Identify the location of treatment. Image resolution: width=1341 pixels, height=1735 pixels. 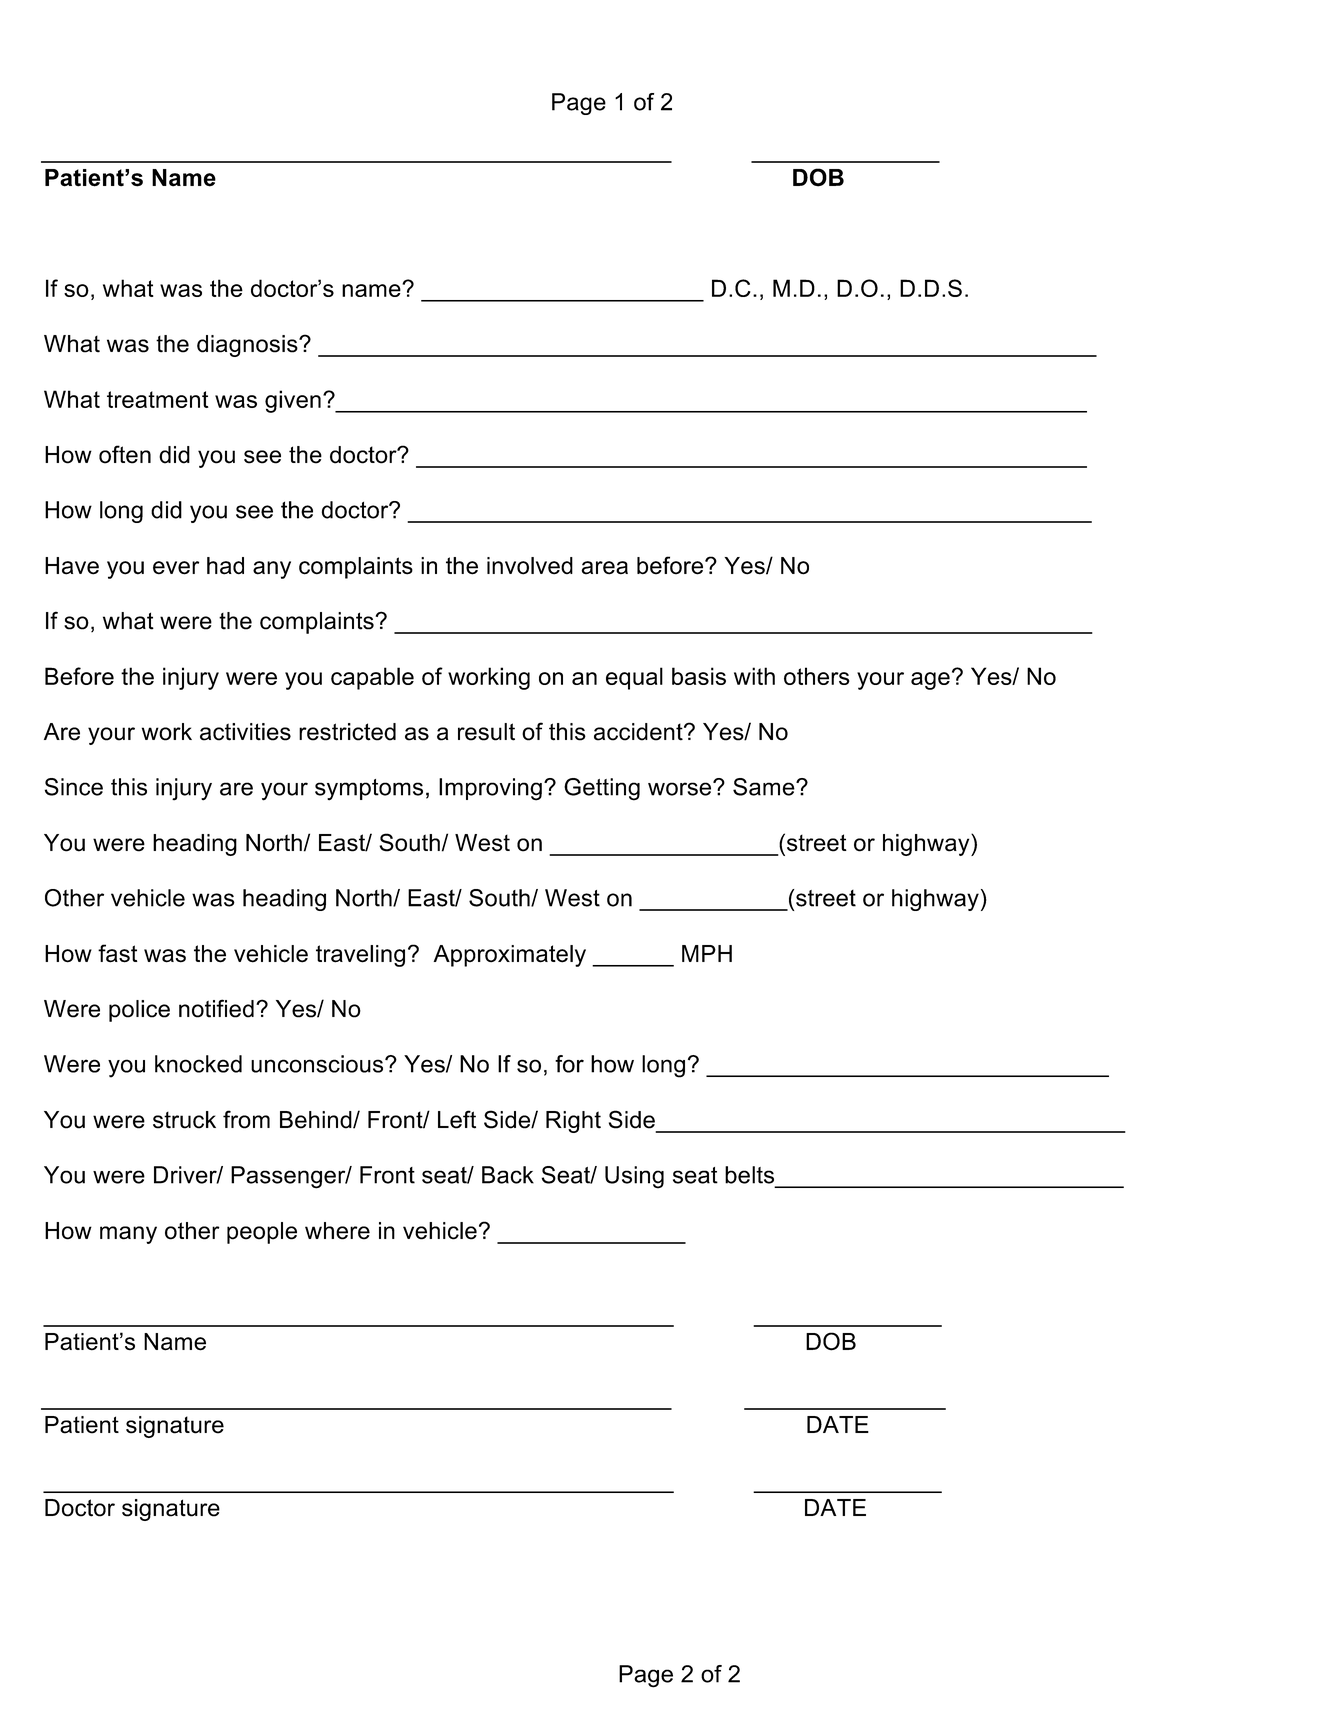
(158, 399).
